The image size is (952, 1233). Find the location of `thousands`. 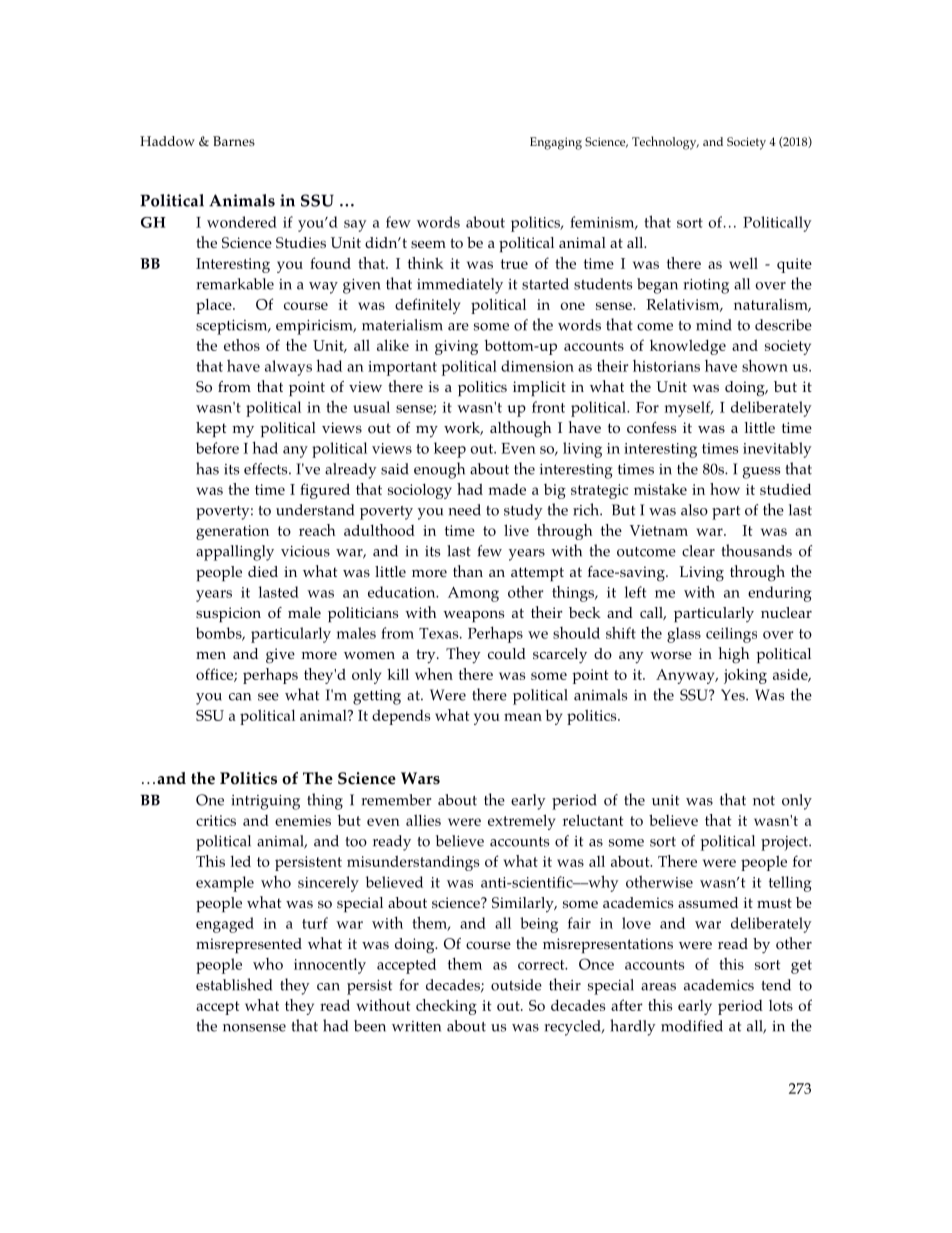

thousands is located at coordinates (756, 550).
